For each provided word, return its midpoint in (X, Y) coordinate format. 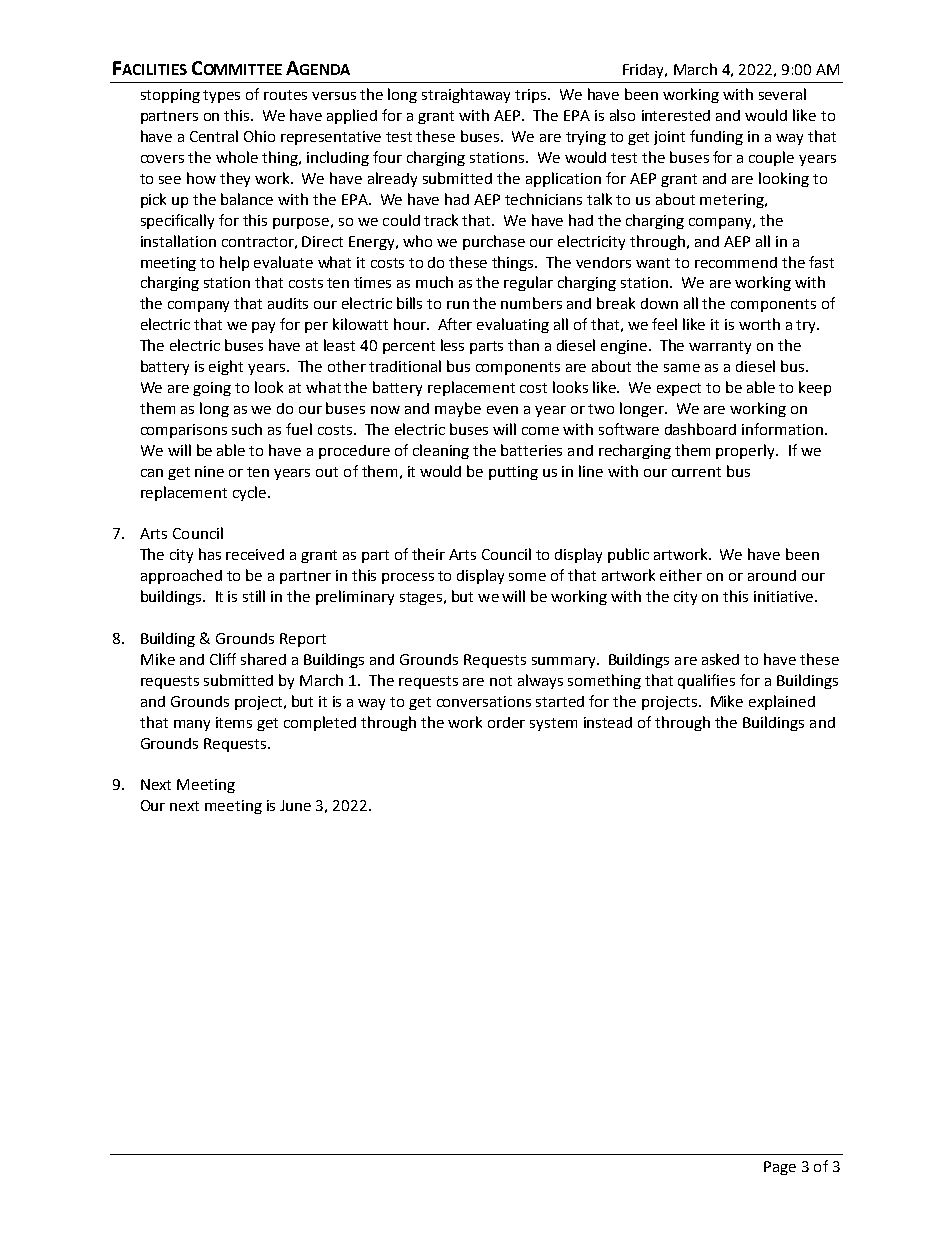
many (192, 725)
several (782, 94)
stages (421, 598)
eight (226, 367)
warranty (720, 347)
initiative (785, 596)
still (254, 596)
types (221, 96)
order (506, 722)
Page (780, 1168)
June (295, 805)
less (452, 345)
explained (782, 702)
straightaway (466, 95)
